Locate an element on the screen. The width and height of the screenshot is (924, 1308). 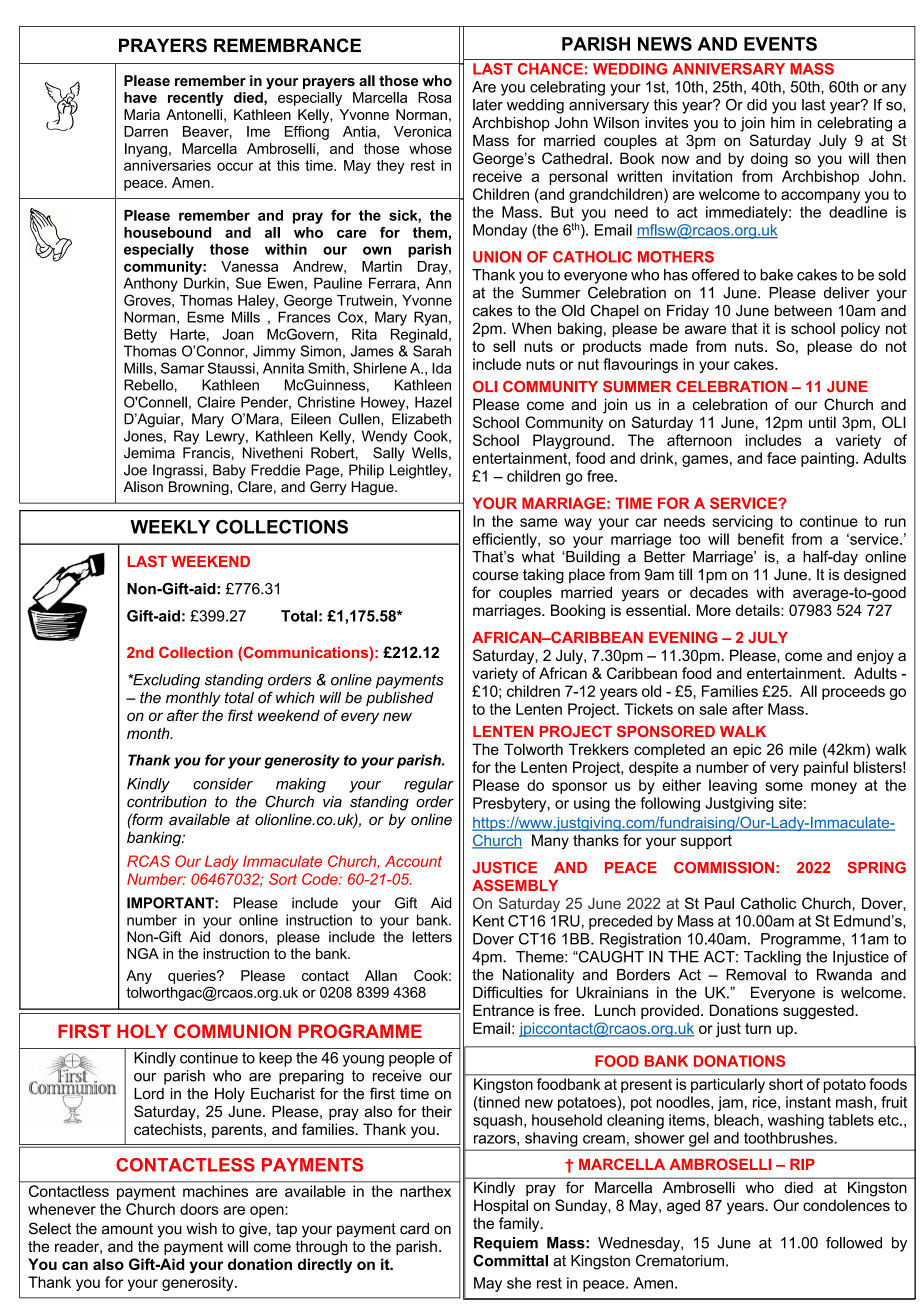
condolences is located at coordinates (846, 1205).
